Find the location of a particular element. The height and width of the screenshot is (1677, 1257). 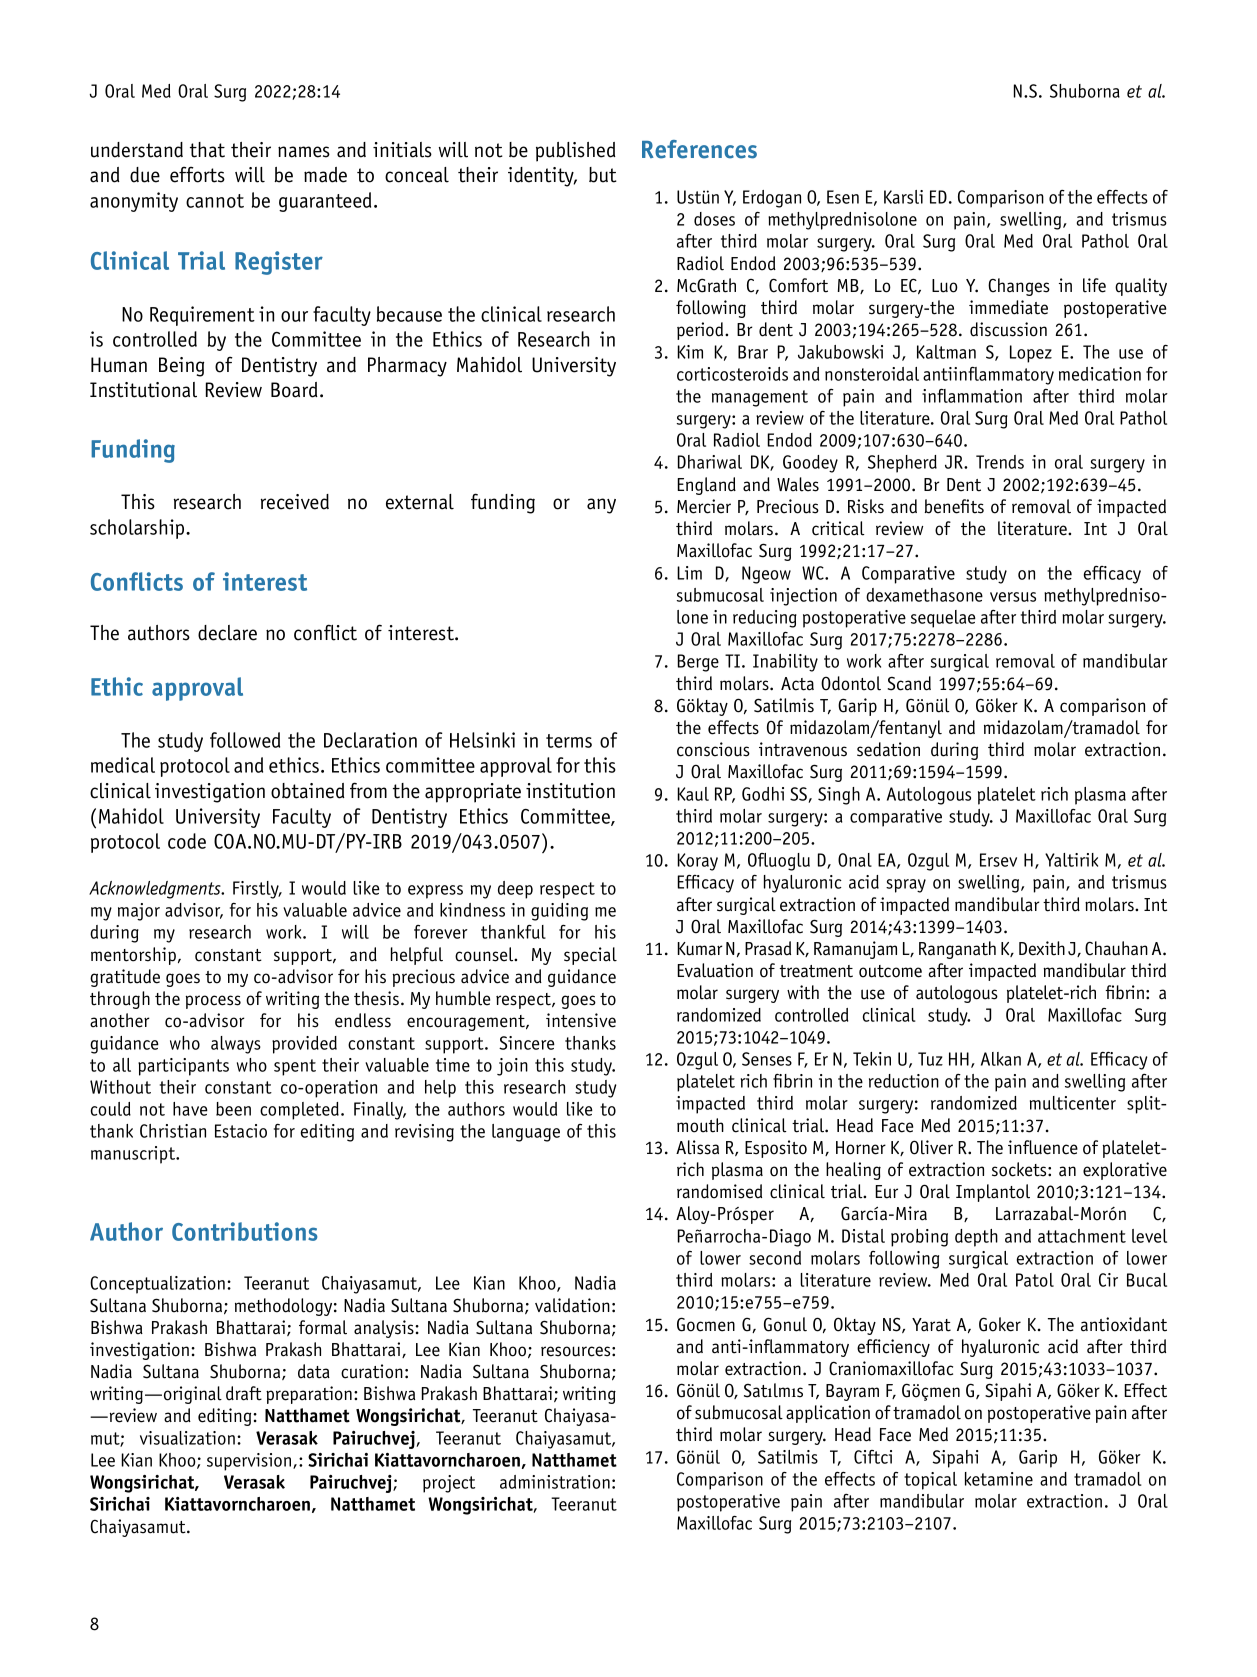

been is located at coordinates (233, 1109).
